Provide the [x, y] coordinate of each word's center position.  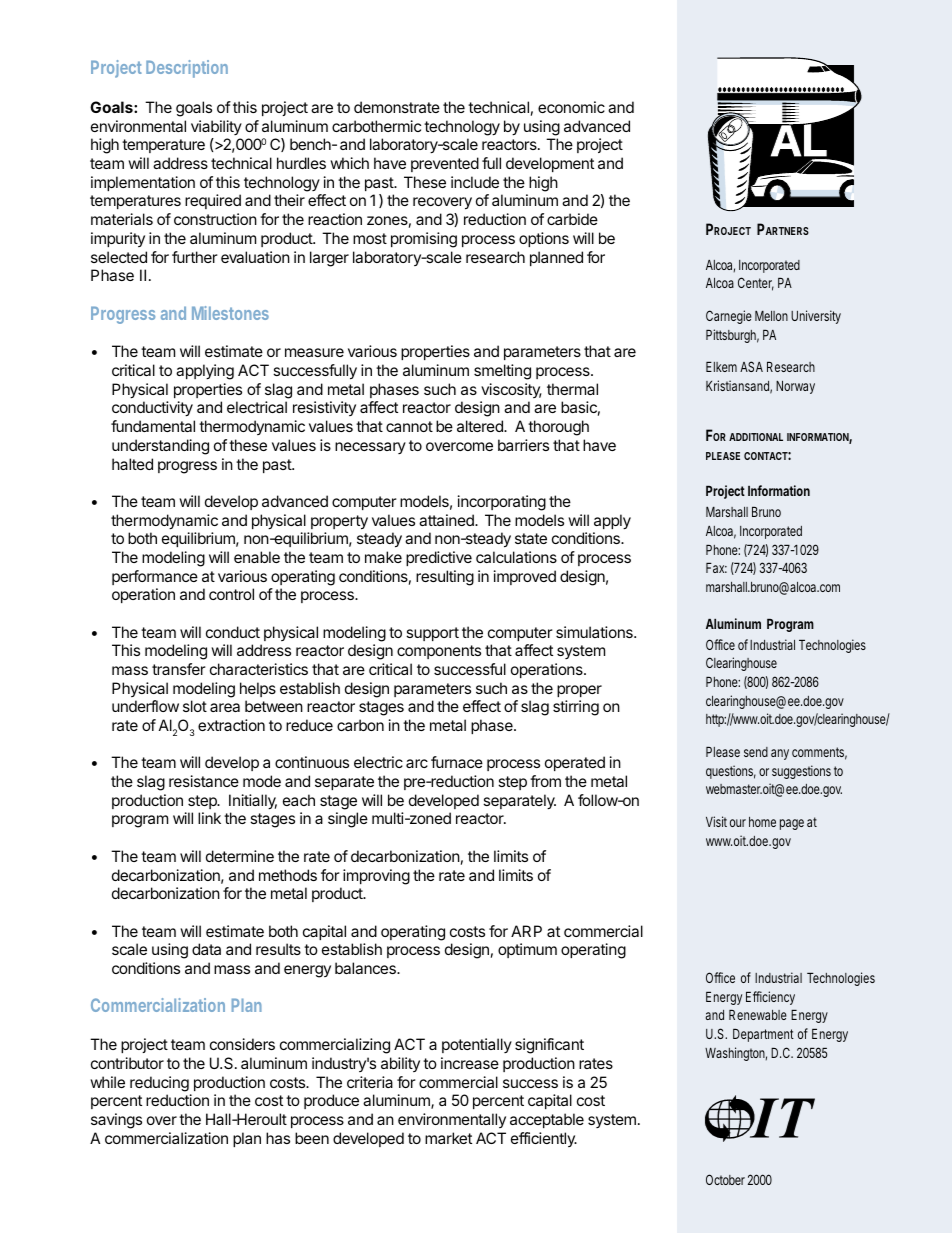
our [738, 823]
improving [376, 877]
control [231, 594]
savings [116, 1121]
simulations [595, 632]
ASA [751, 366]
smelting [502, 372]
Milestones [230, 313]
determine [240, 856]
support [432, 634]
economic [571, 107]
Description [187, 69]
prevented [445, 164]
